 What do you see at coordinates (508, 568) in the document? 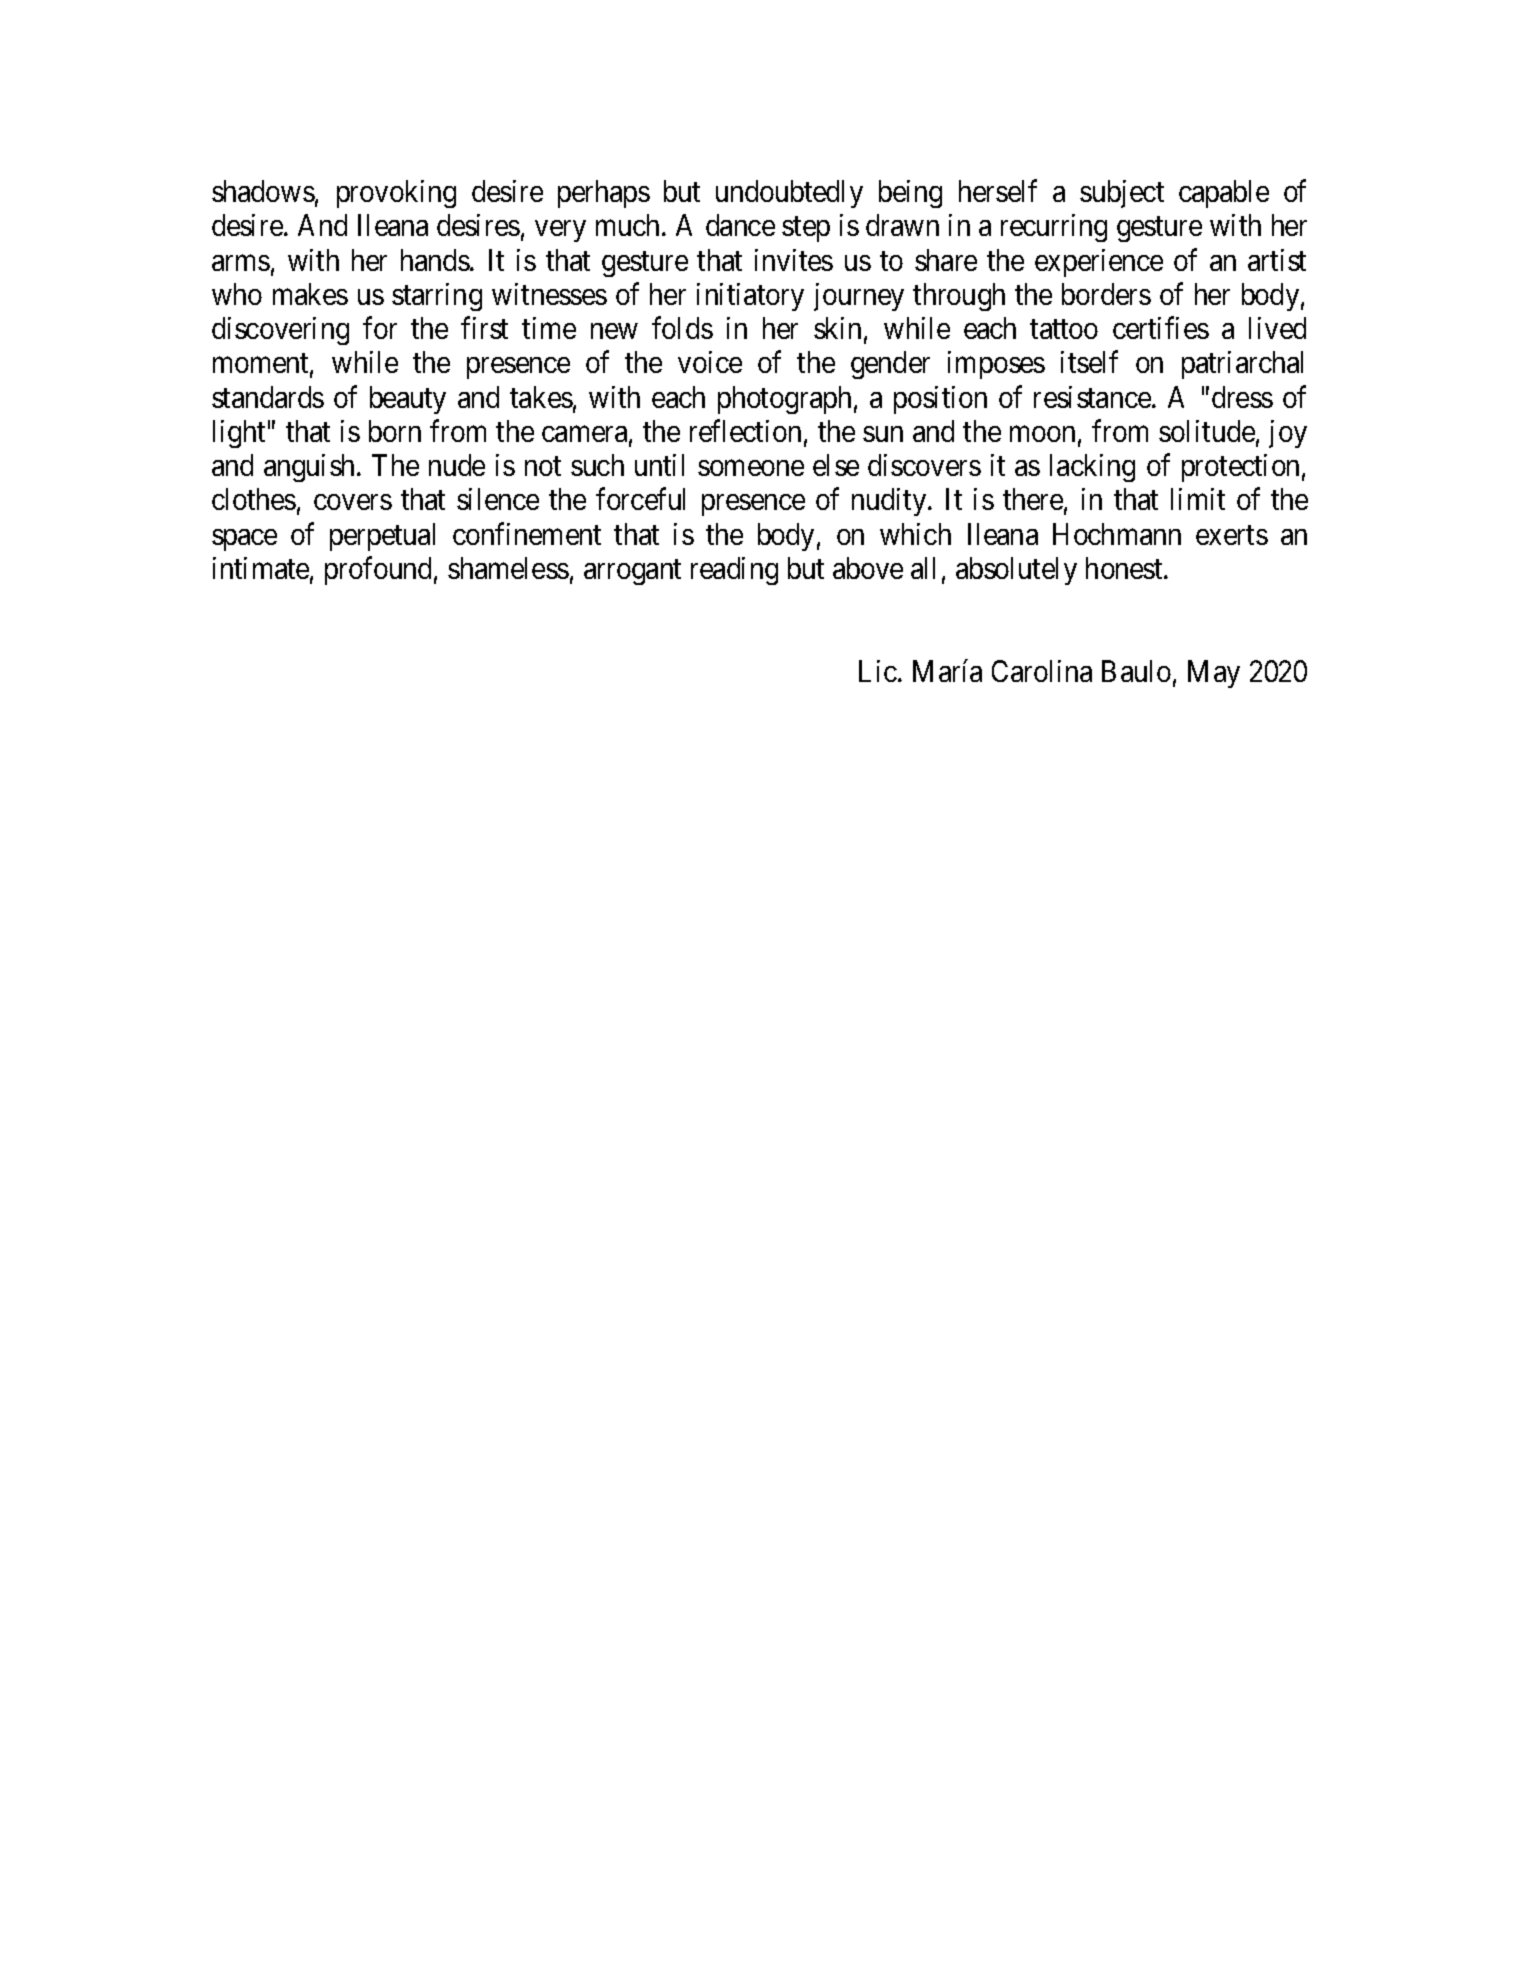
I see `shameless` at bounding box center [508, 568].
